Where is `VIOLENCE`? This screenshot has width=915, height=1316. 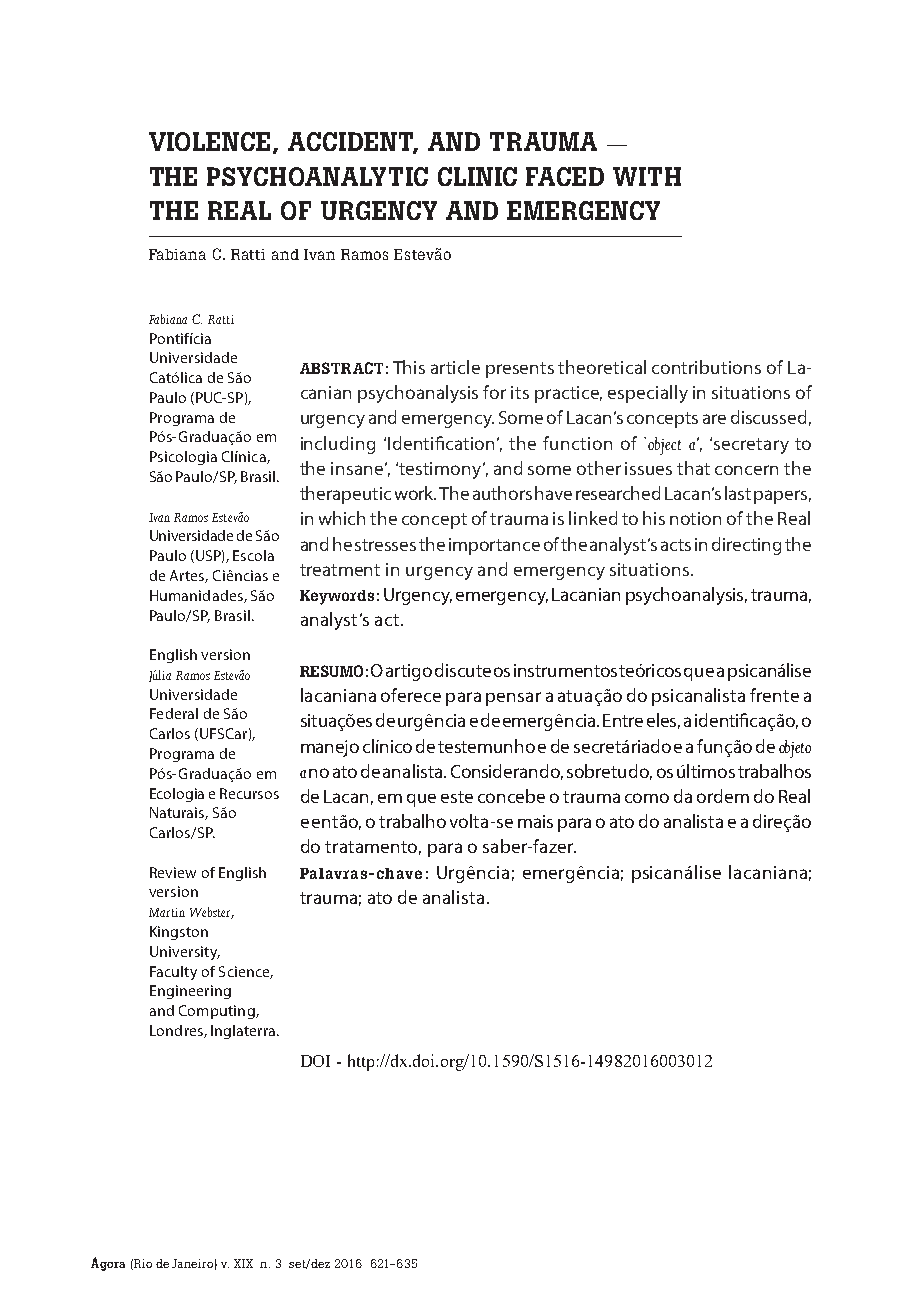 VIOLENCE is located at coordinates (209, 141).
